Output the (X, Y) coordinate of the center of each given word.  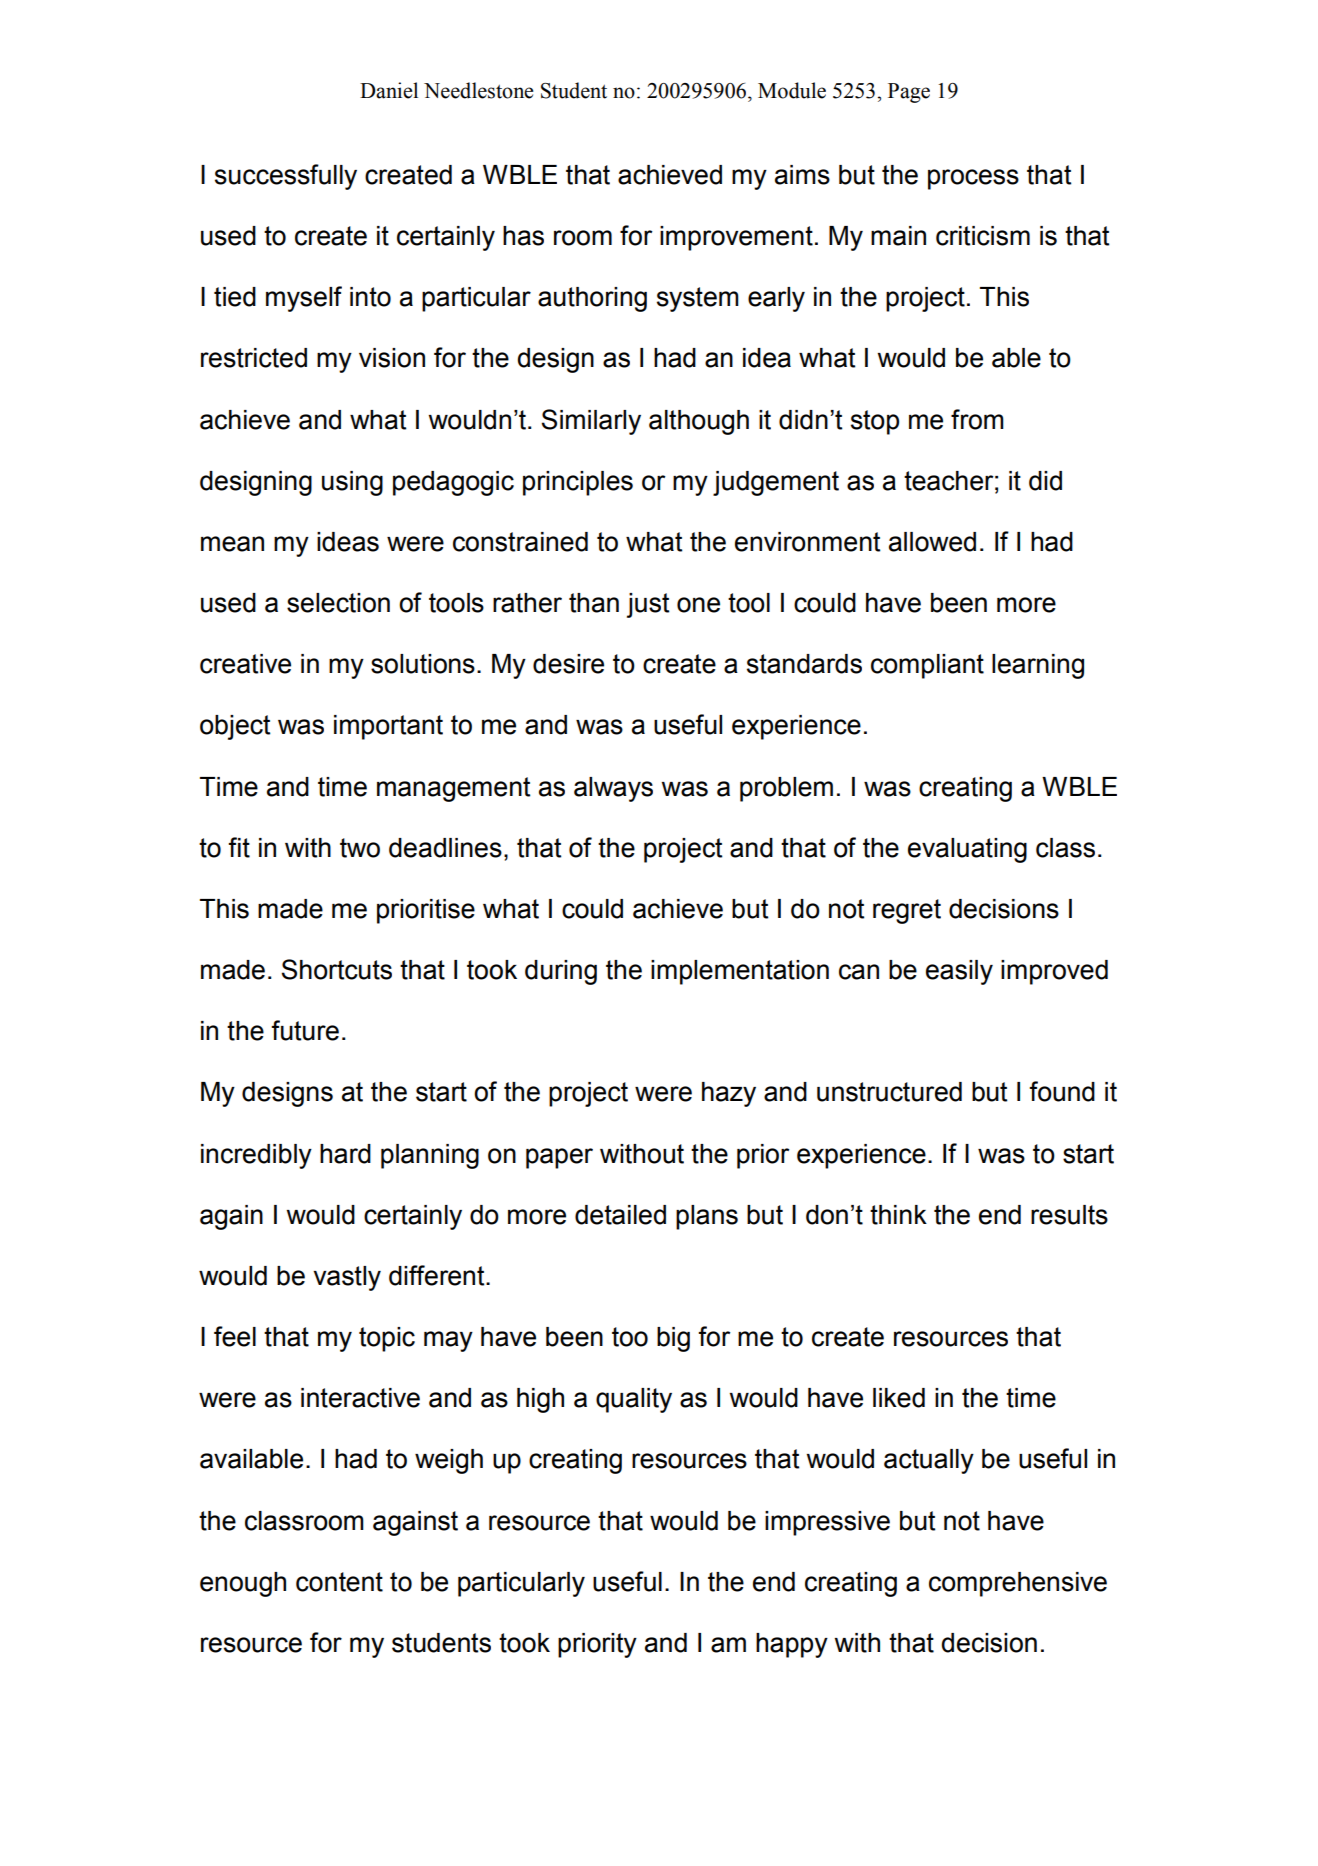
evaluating (967, 850)
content (339, 1582)
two (360, 848)
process (973, 179)
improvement (736, 238)
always (613, 789)
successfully (286, 177)
